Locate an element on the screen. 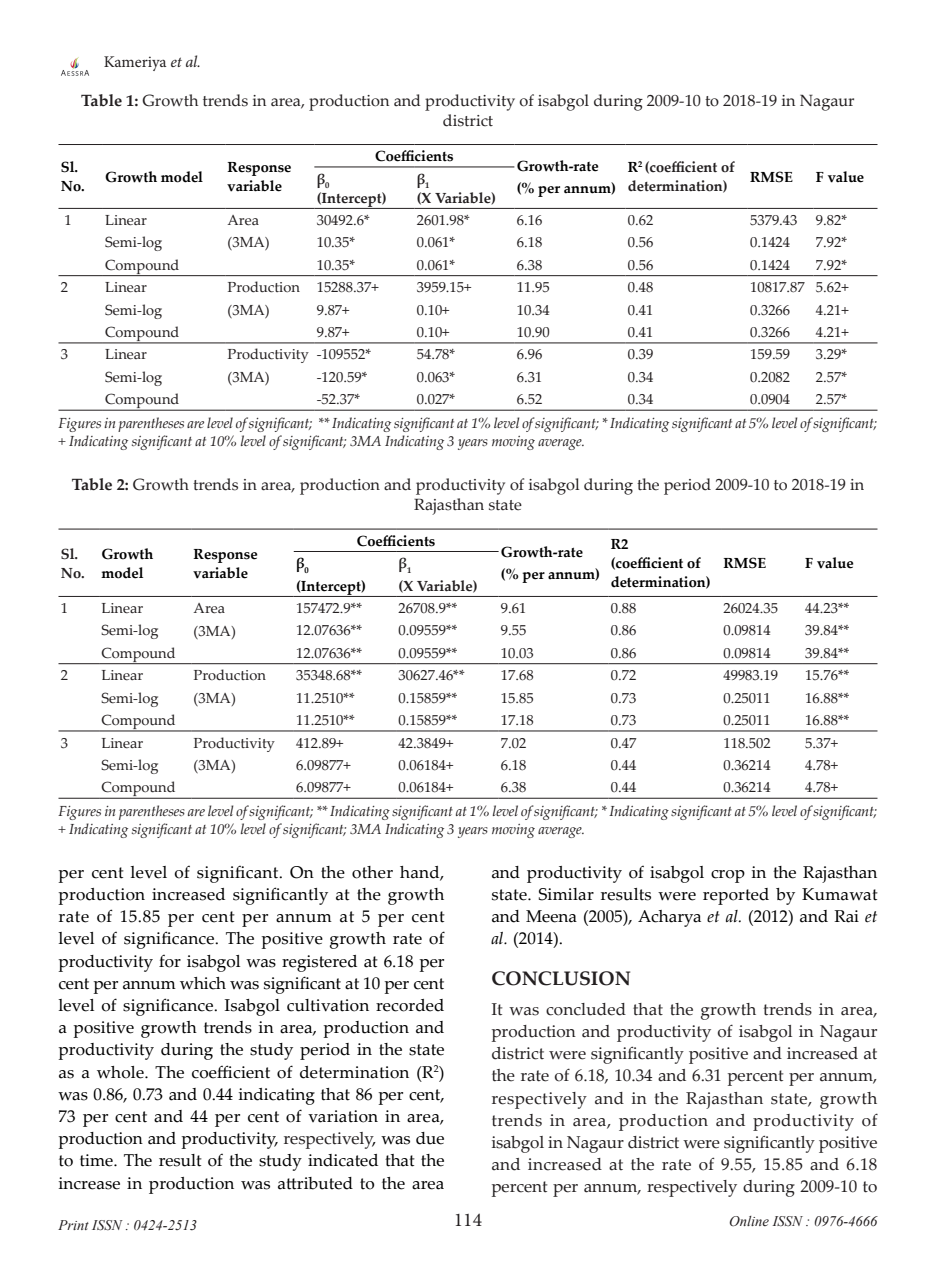 The image size is (936, 1288). which is located at coordinates (203, 983).
